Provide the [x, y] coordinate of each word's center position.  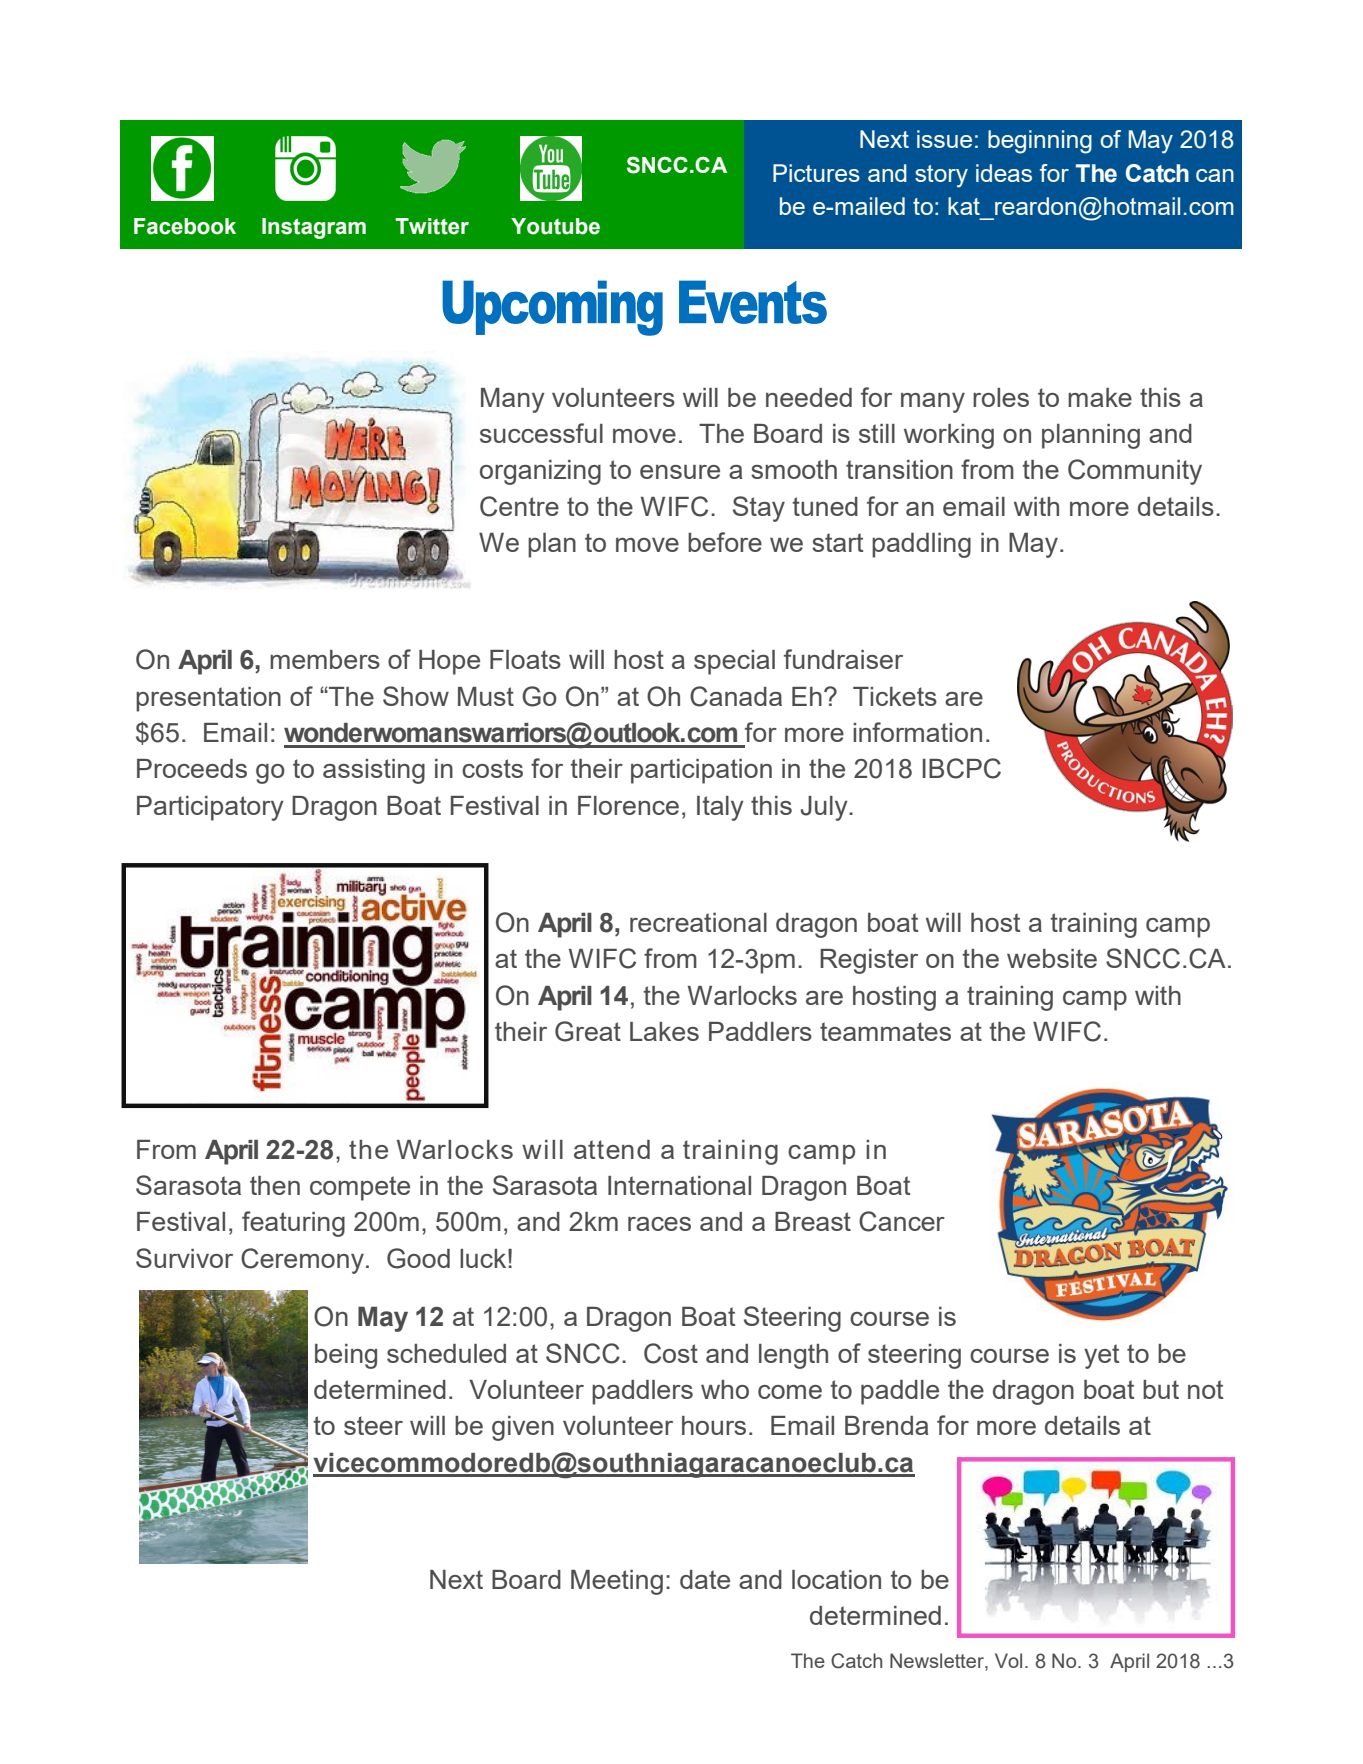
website [1052, 958]
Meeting [617, 1582]
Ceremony [302, 1261]
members [325, 659]
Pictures [816, 173]
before [725, 542]
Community [1135, 472]
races [659, 1224]
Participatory [210, 808]
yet [1101, 1356]
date [705, 1579]
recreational [698, 922]
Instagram [314, 228]
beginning [1040, 142]
